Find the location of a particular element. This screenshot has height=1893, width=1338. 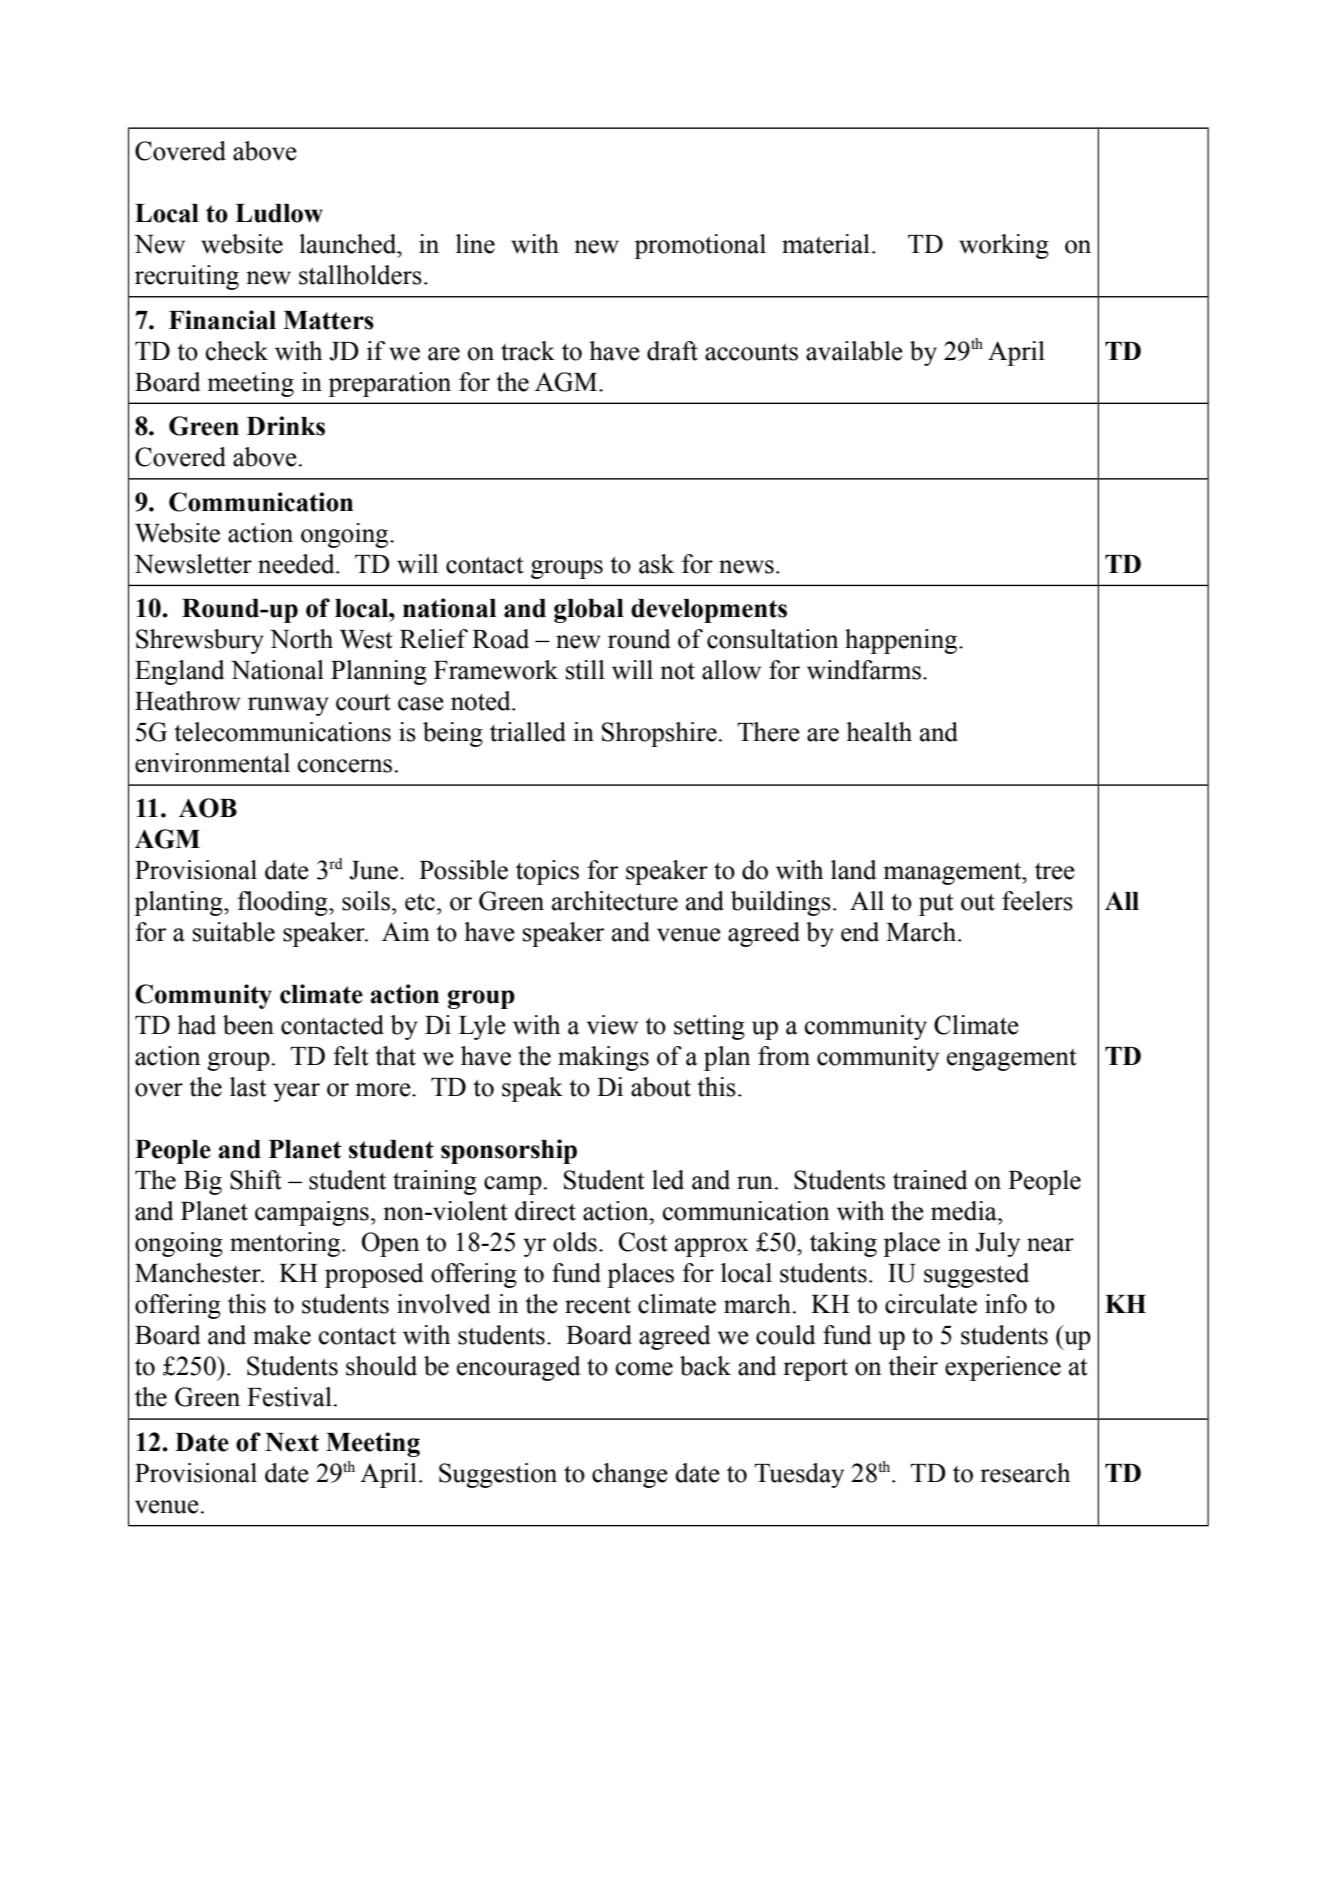

promotional is located at coordinates (700, 246).
